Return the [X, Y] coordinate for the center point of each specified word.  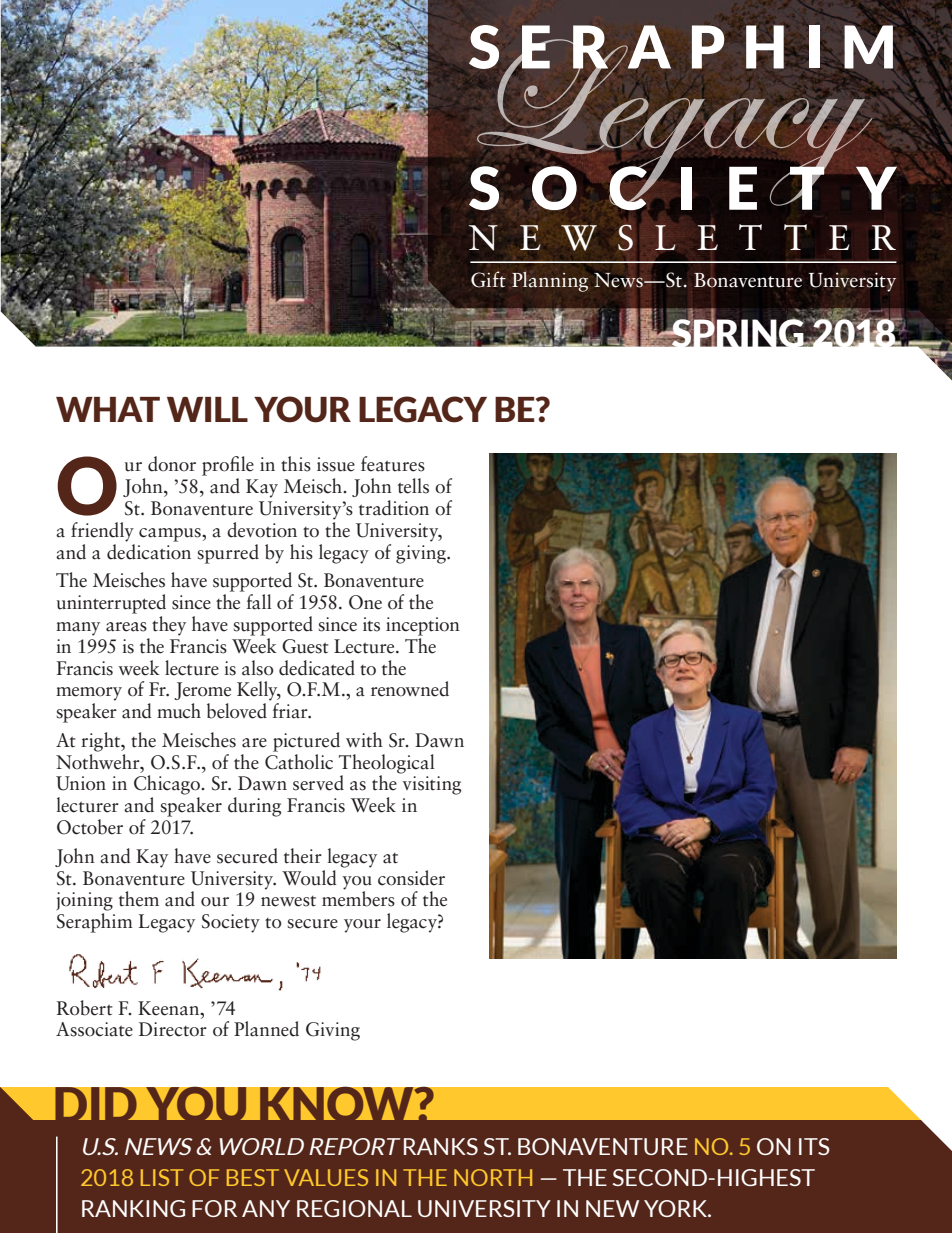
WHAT [108, 409]
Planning [550, 281]
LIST [162, 1177]
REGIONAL [354, 1208]
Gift [488, 279]
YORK [677, 1208]
